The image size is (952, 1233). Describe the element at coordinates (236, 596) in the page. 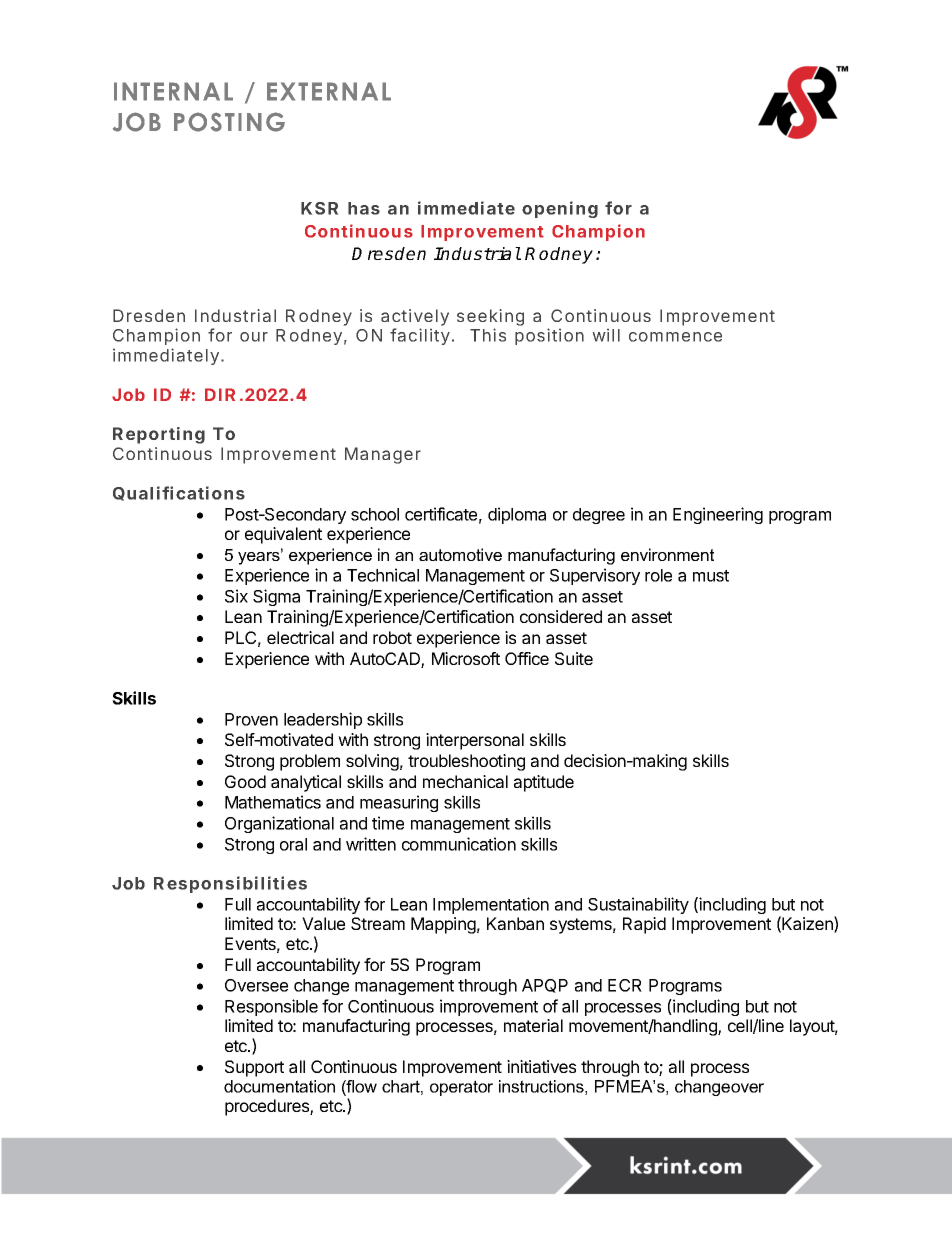

I see `Six` at that location.
